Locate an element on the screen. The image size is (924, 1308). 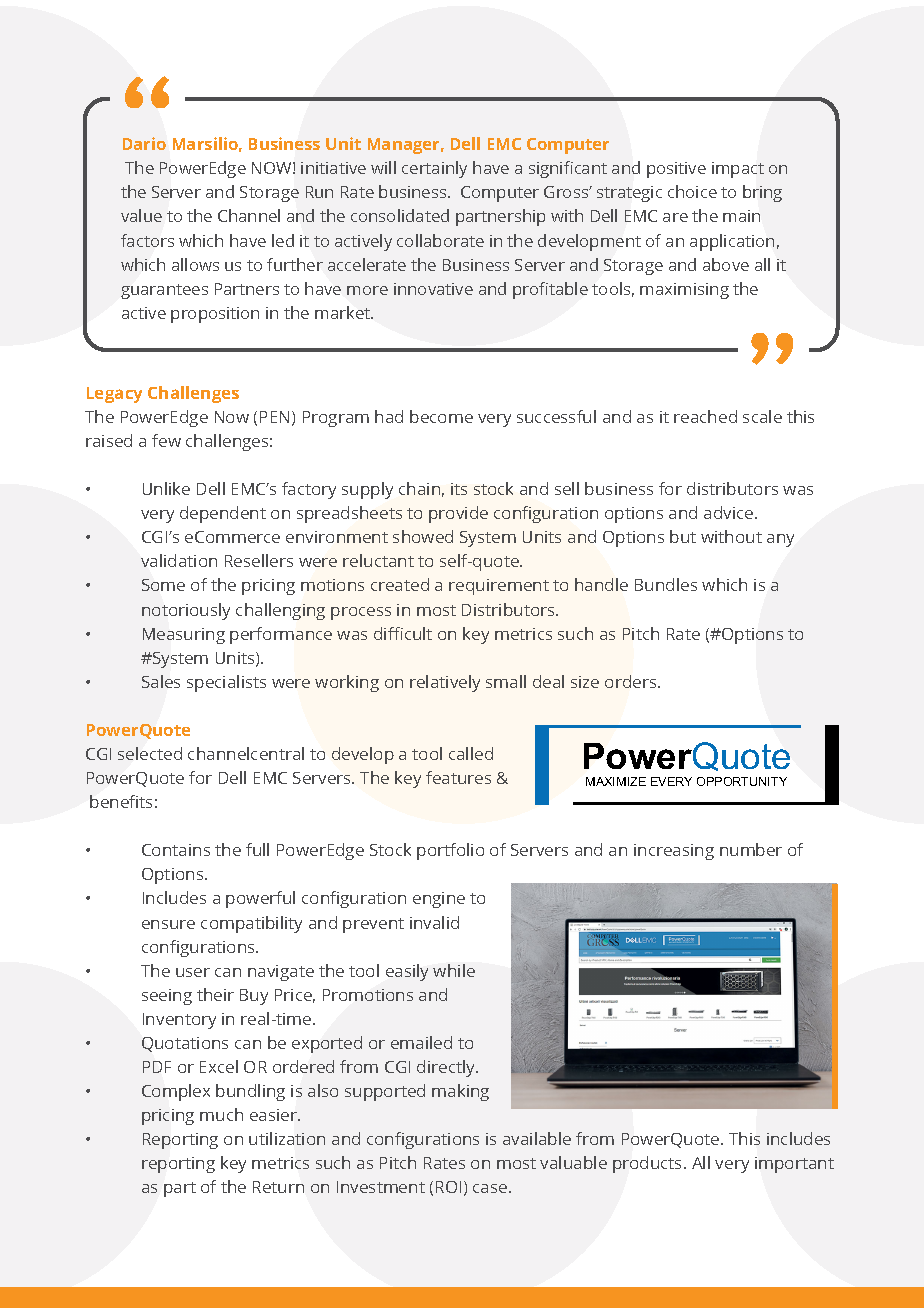
much is located at coordinates (221, 1114).
